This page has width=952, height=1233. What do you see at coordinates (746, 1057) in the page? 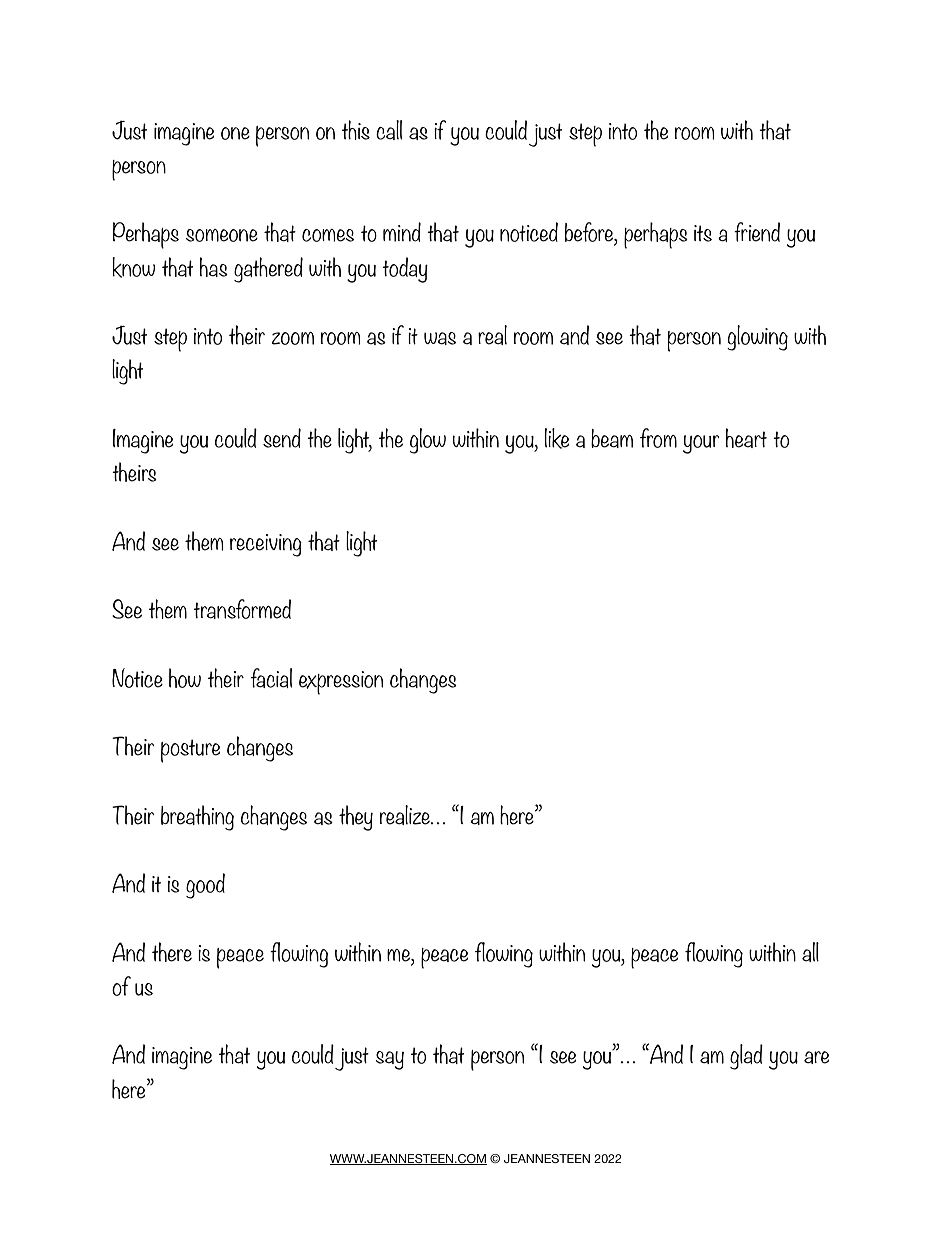
I see `glad` at bounding box center [746, 1057].
